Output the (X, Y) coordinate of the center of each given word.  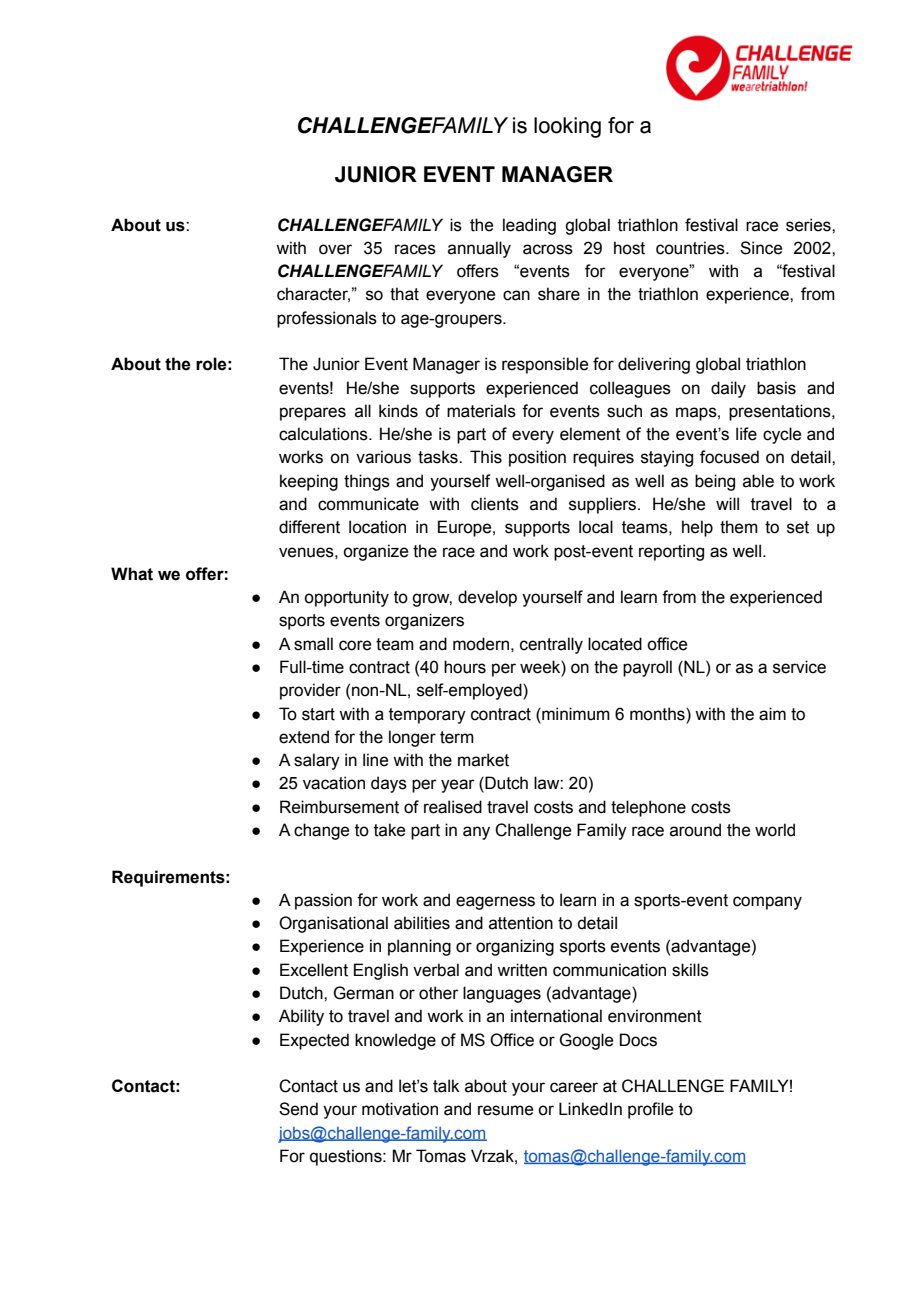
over (335, 249)
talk (446, 1086)
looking (567, 127)
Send (298, 1109)
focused (729, 457)
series (809, 225)
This (486, 457)
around (695, 830)
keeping (309, 482)
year (458, 786)
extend (304, 737)
